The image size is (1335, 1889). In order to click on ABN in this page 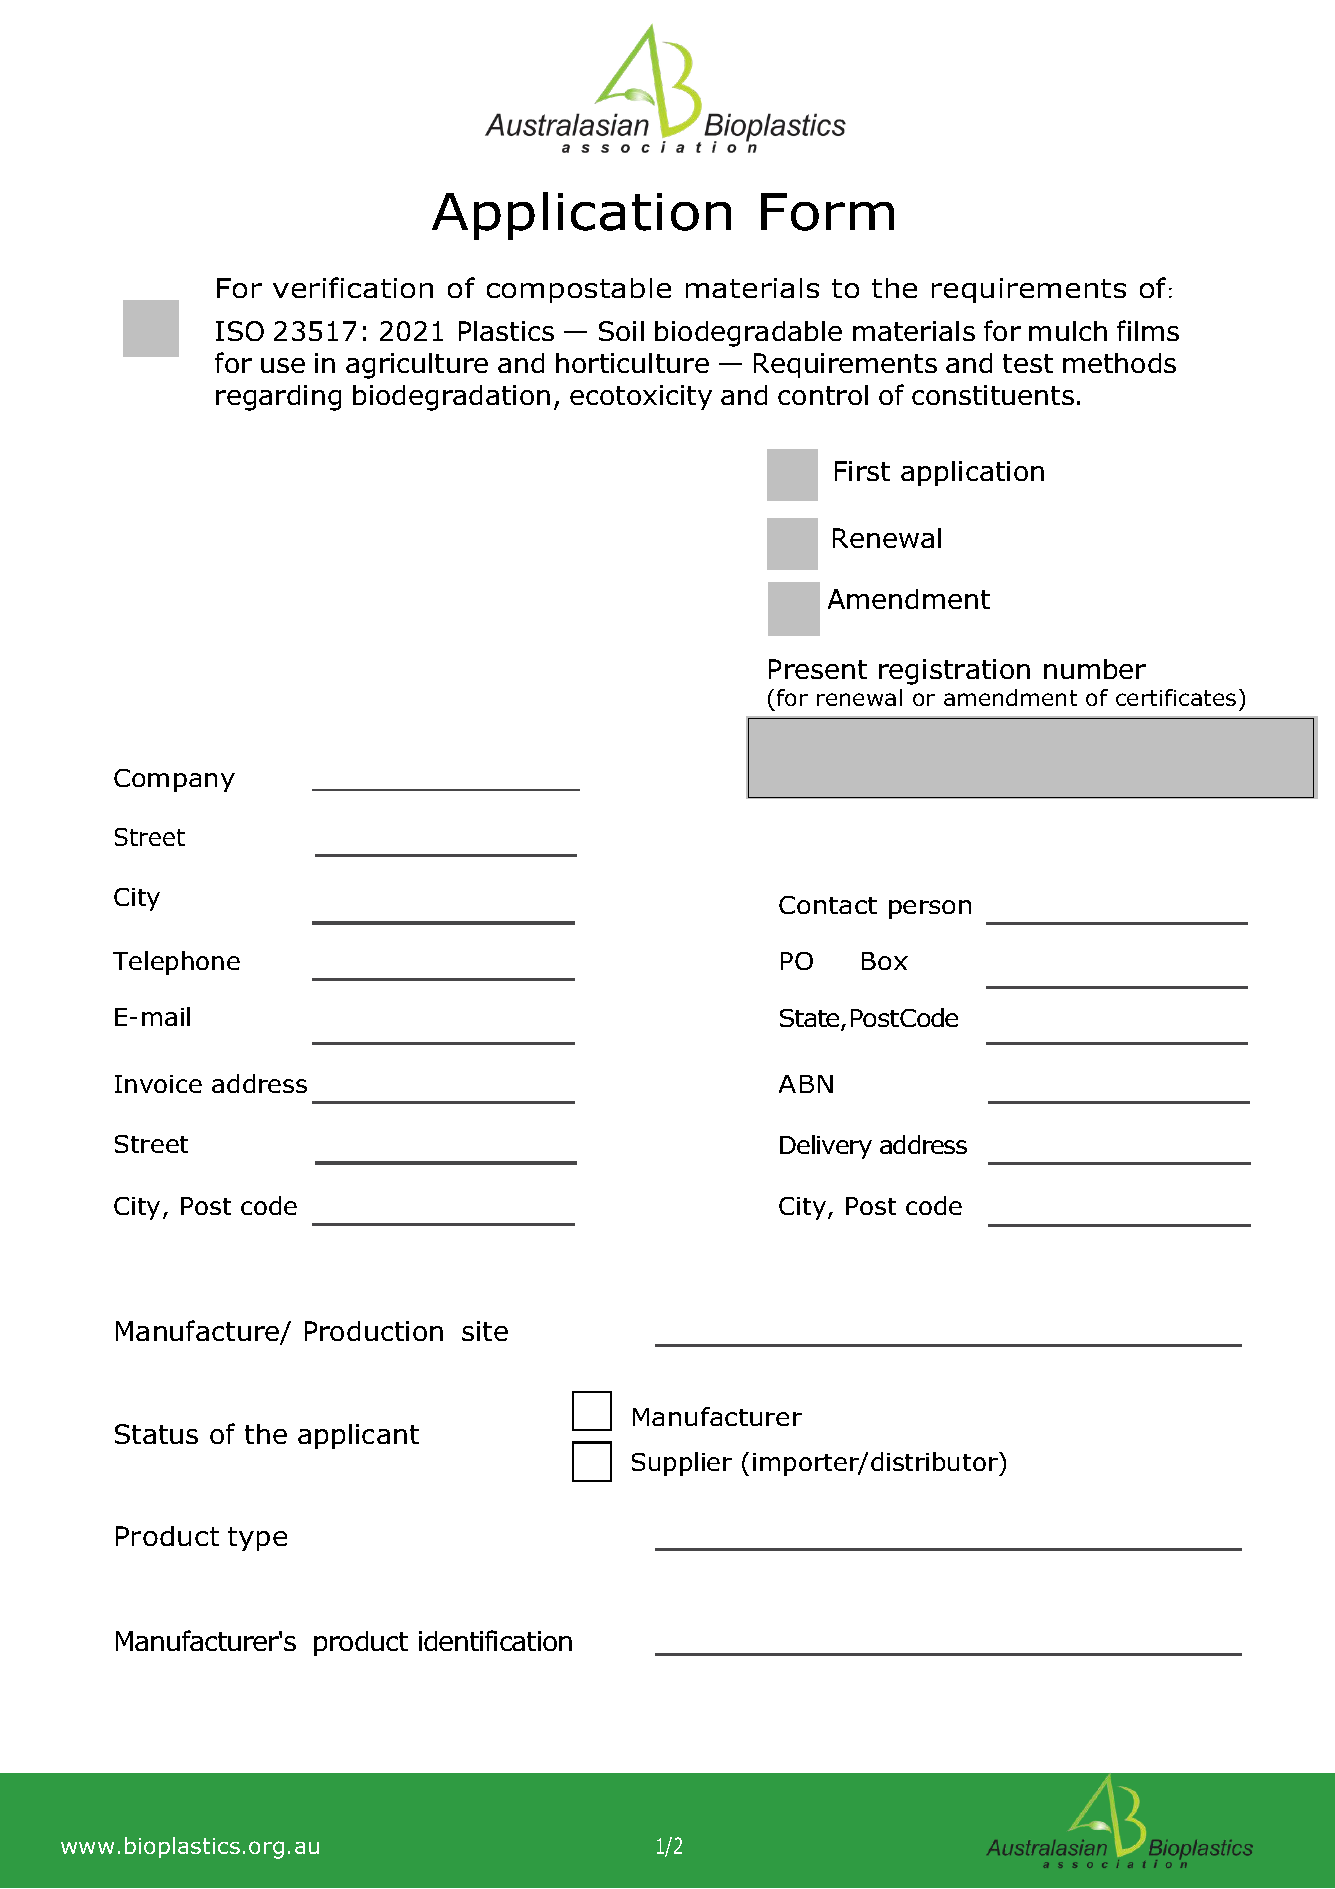, I will do `click(806, 1084)`.
